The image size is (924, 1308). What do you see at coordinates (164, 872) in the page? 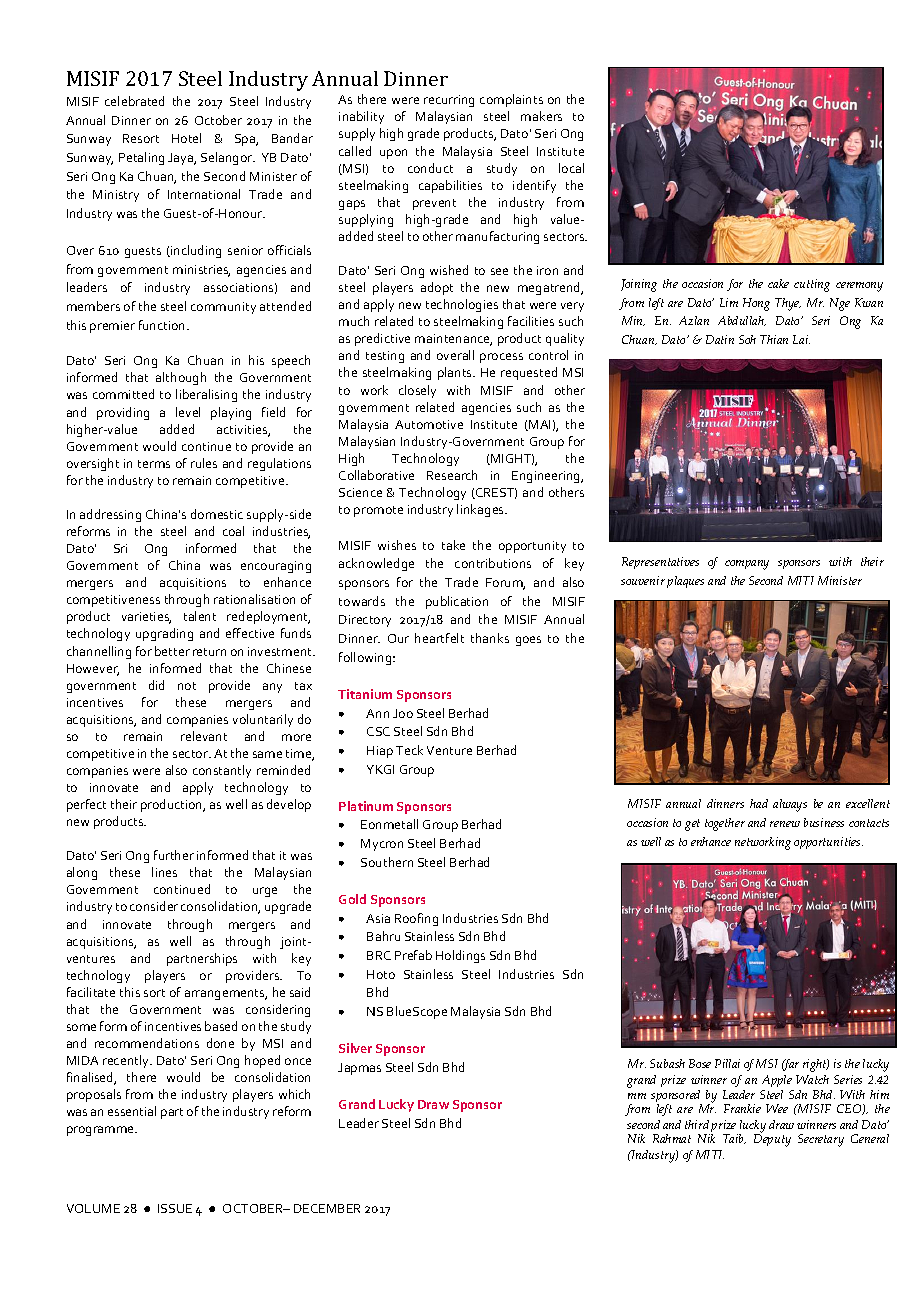
I see `lines` at bounding box center [164, 872].
